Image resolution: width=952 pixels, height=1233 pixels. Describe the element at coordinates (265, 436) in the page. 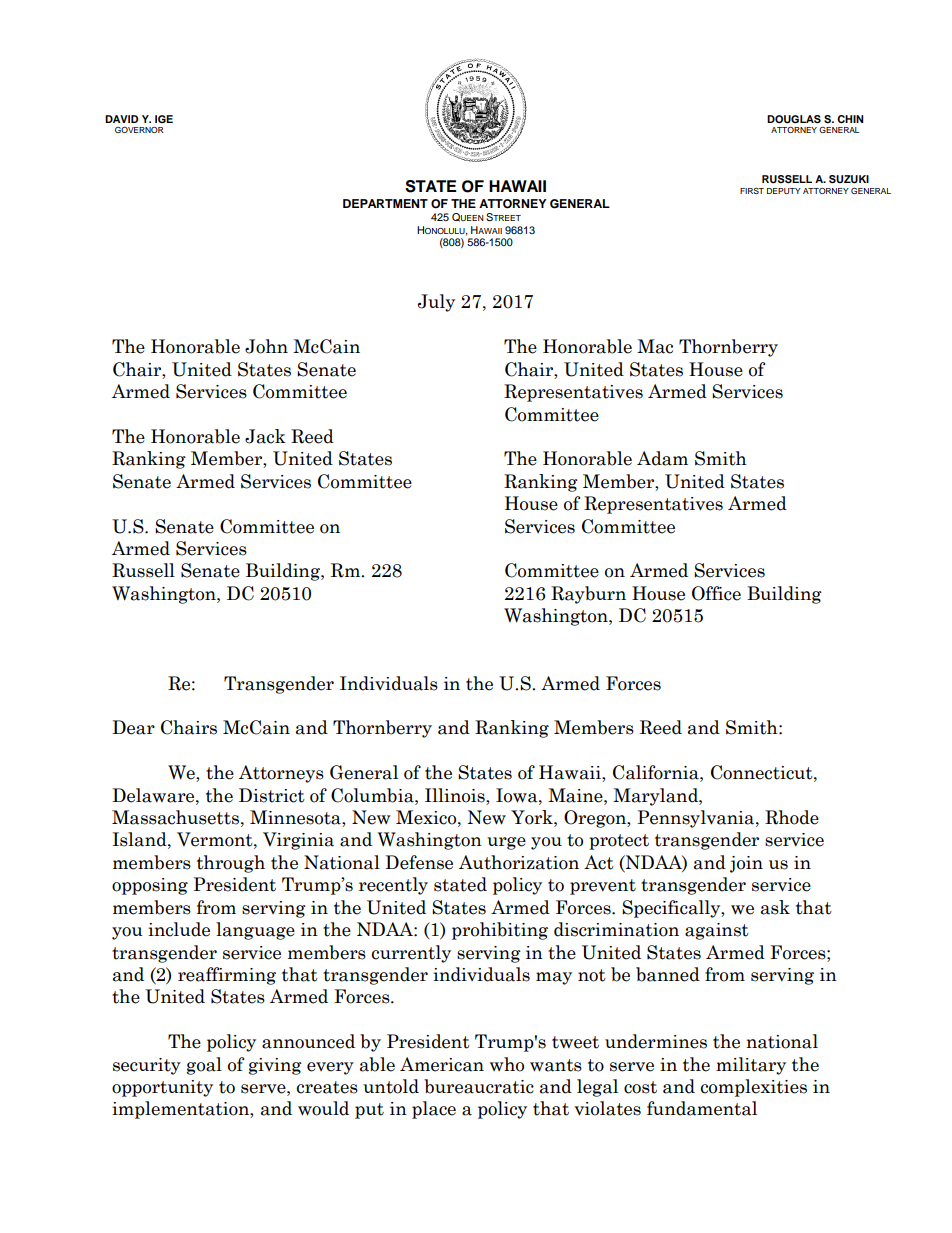

I see `Jack` at that location.
